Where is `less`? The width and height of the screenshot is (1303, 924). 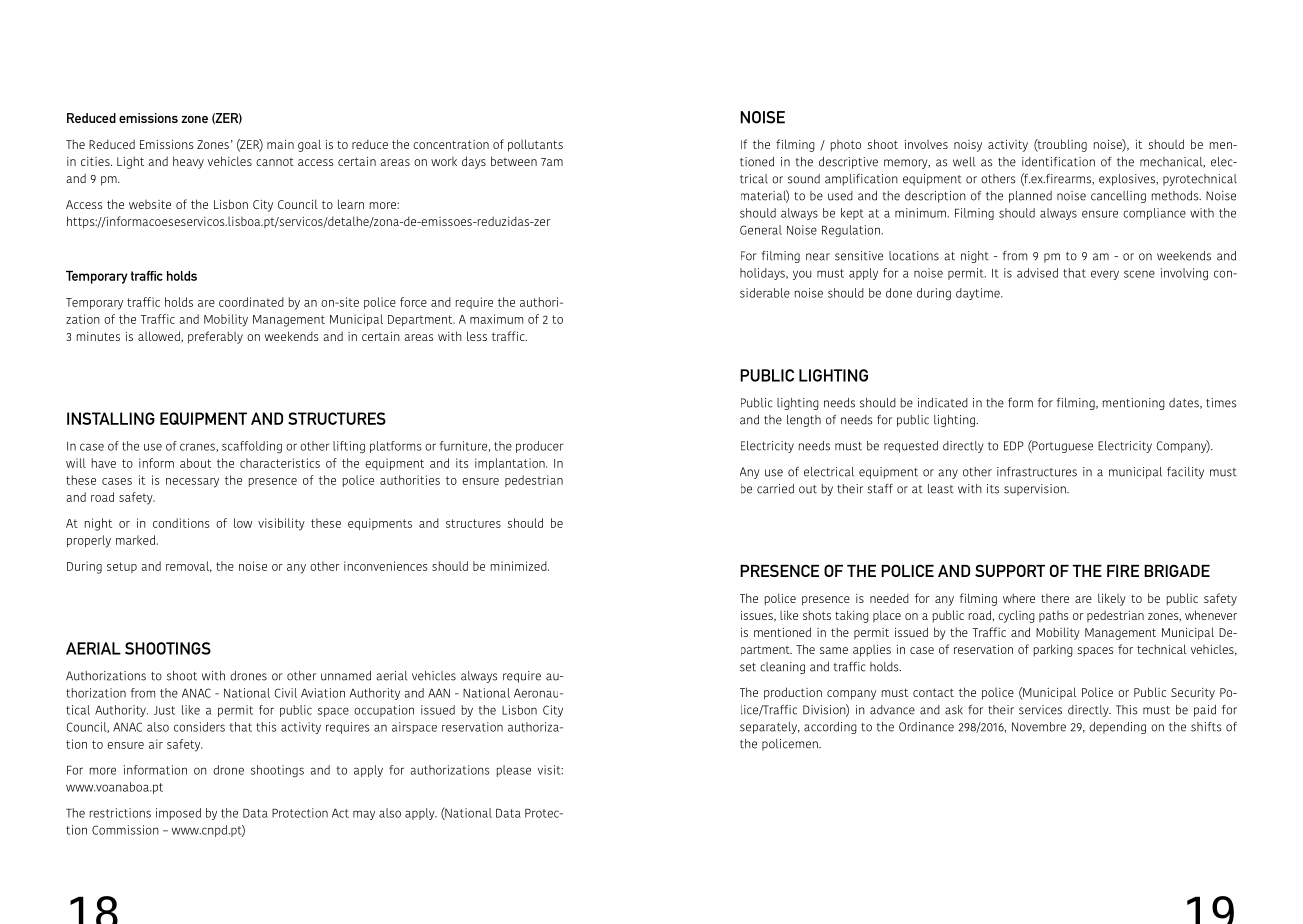
less is located at coordinates (477, 336).
